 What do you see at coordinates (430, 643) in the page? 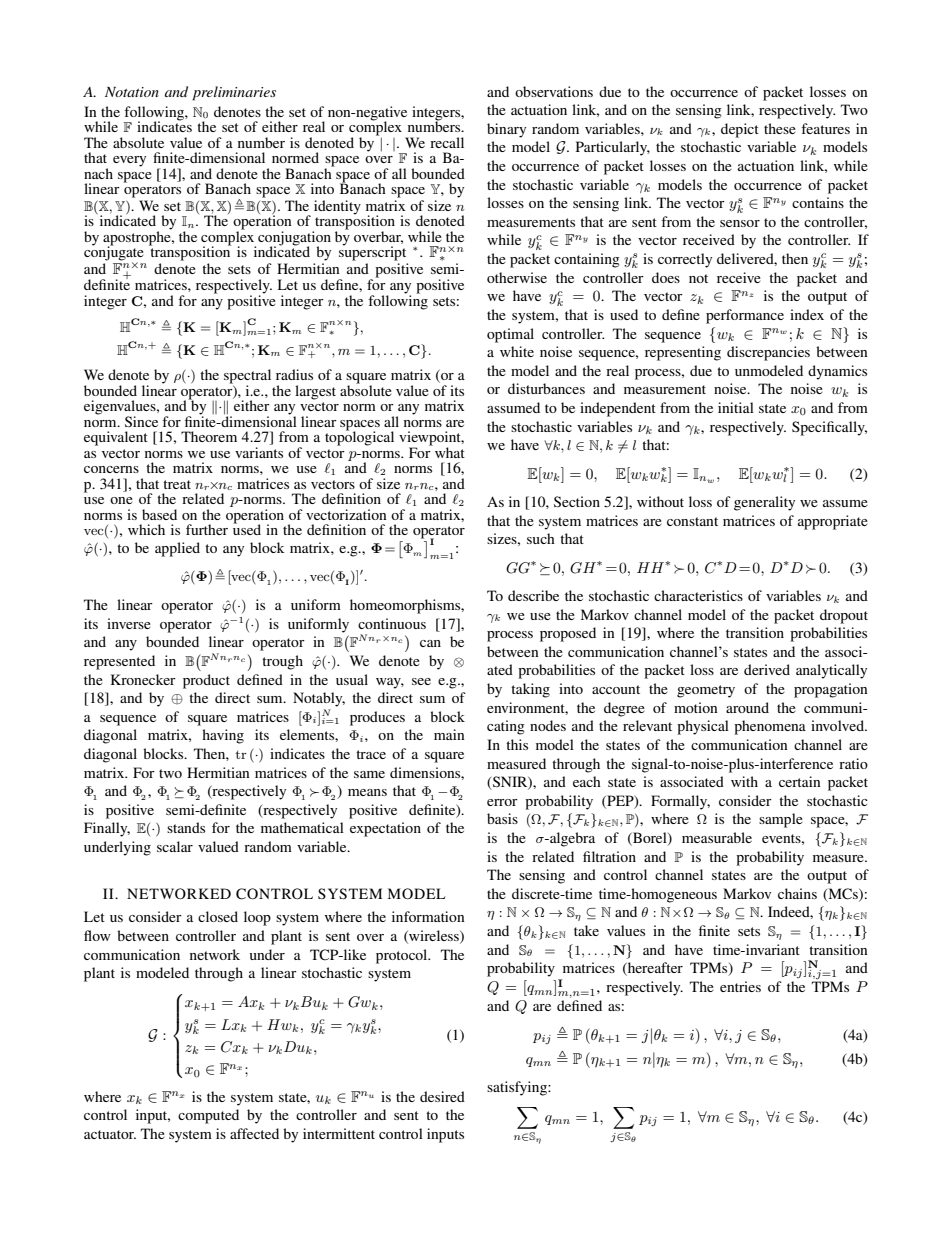
I see `can` at bounding box center [430, 643].
